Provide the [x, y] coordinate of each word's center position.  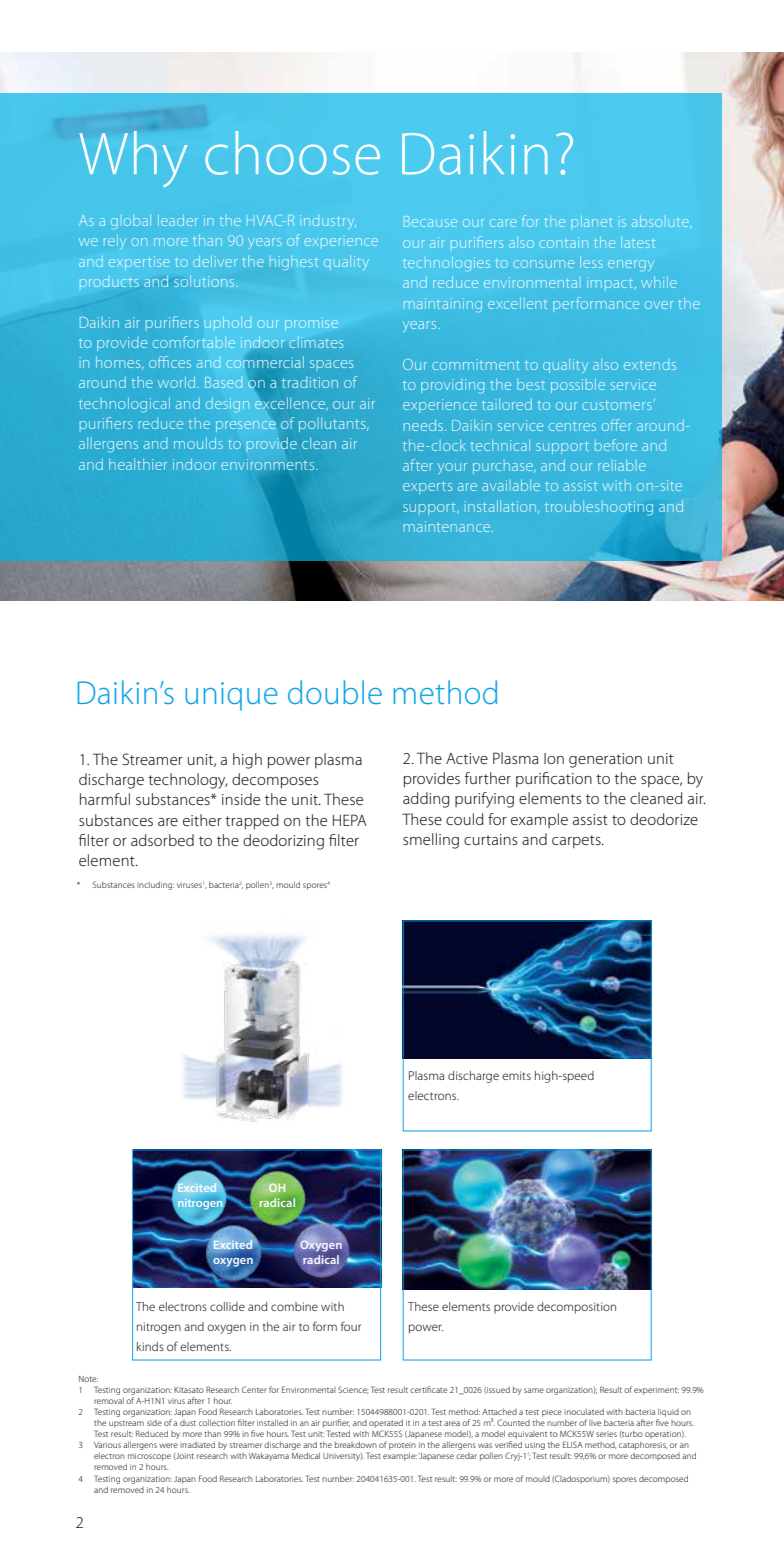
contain [563, 242]
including [155, 885]
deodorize [664, 819]
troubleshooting [599, 507]
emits [516, 1075]
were [168, 1445]
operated [386, 1423]
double [335, 692]
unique [231, 696]
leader [178, 220]
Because [430, 221]
